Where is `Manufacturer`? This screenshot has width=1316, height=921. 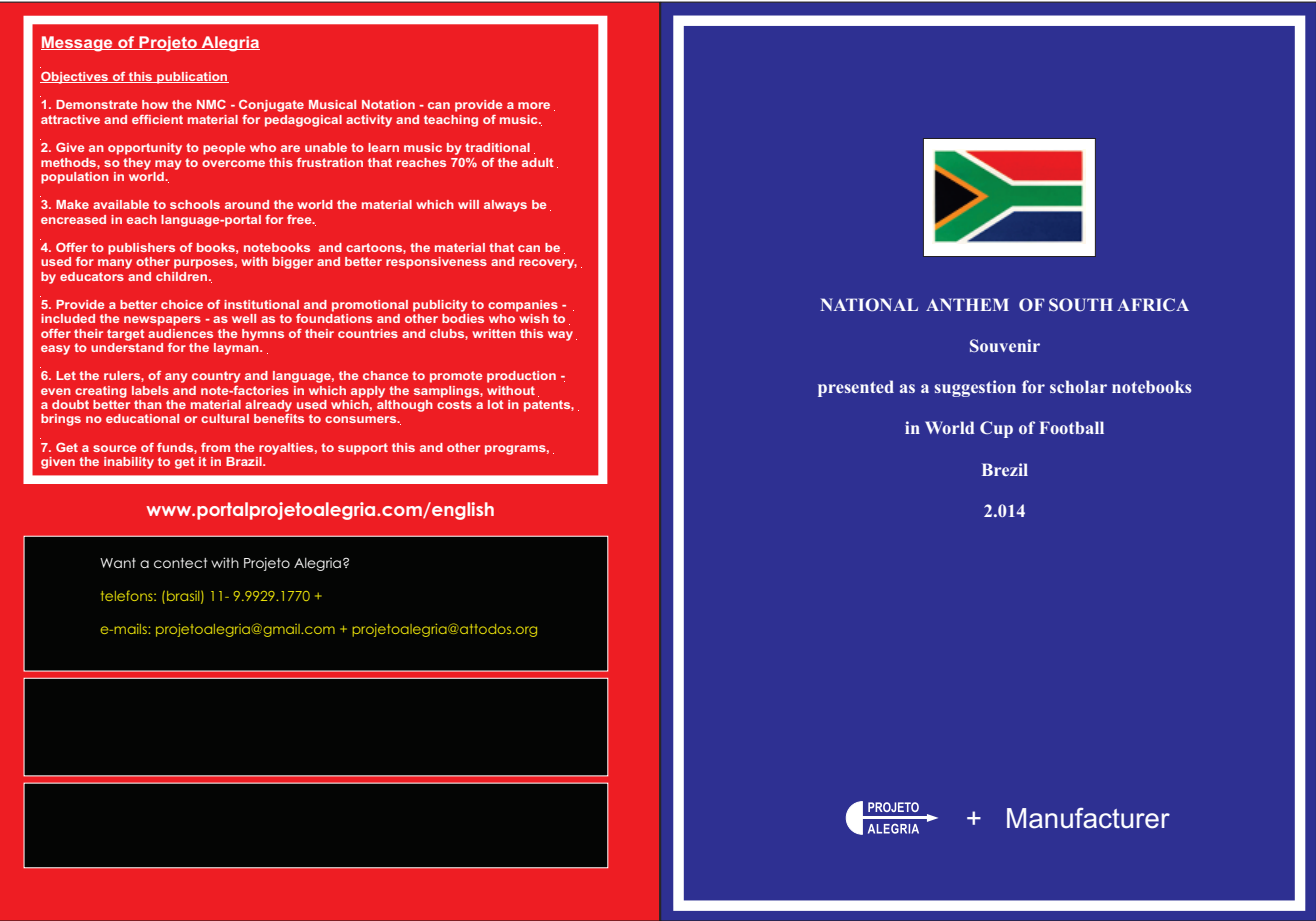
Manufacturer is located at coordinates (1088, 818).
